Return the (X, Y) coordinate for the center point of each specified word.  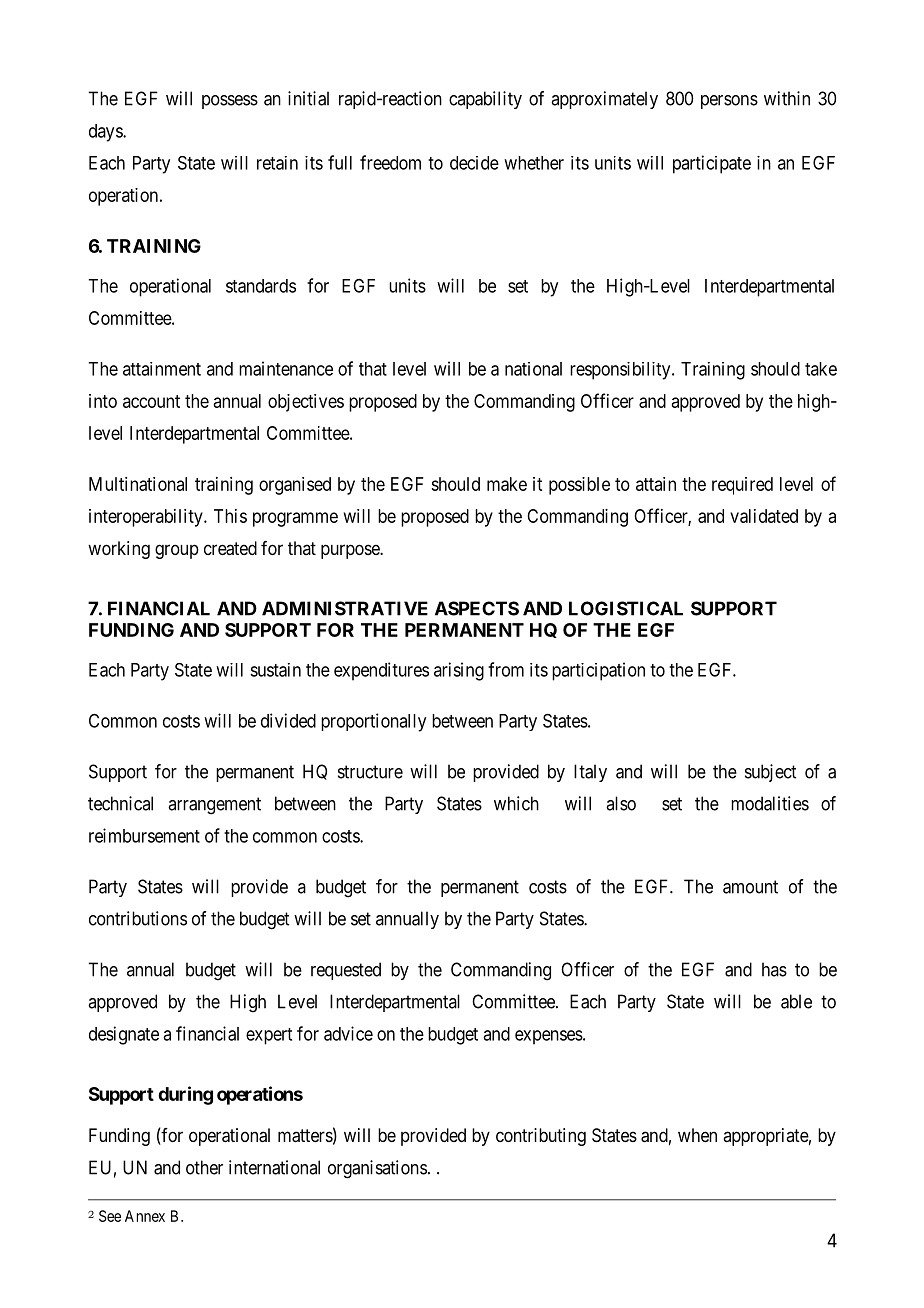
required (742, 486)
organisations (377, 1169)
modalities (770, 803)
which (516, 803)
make (507, 484)
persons (729, 102)
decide (474, 163)
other (204, 1167)
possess (230, 102)
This (230, 516)
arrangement (214, 806)
